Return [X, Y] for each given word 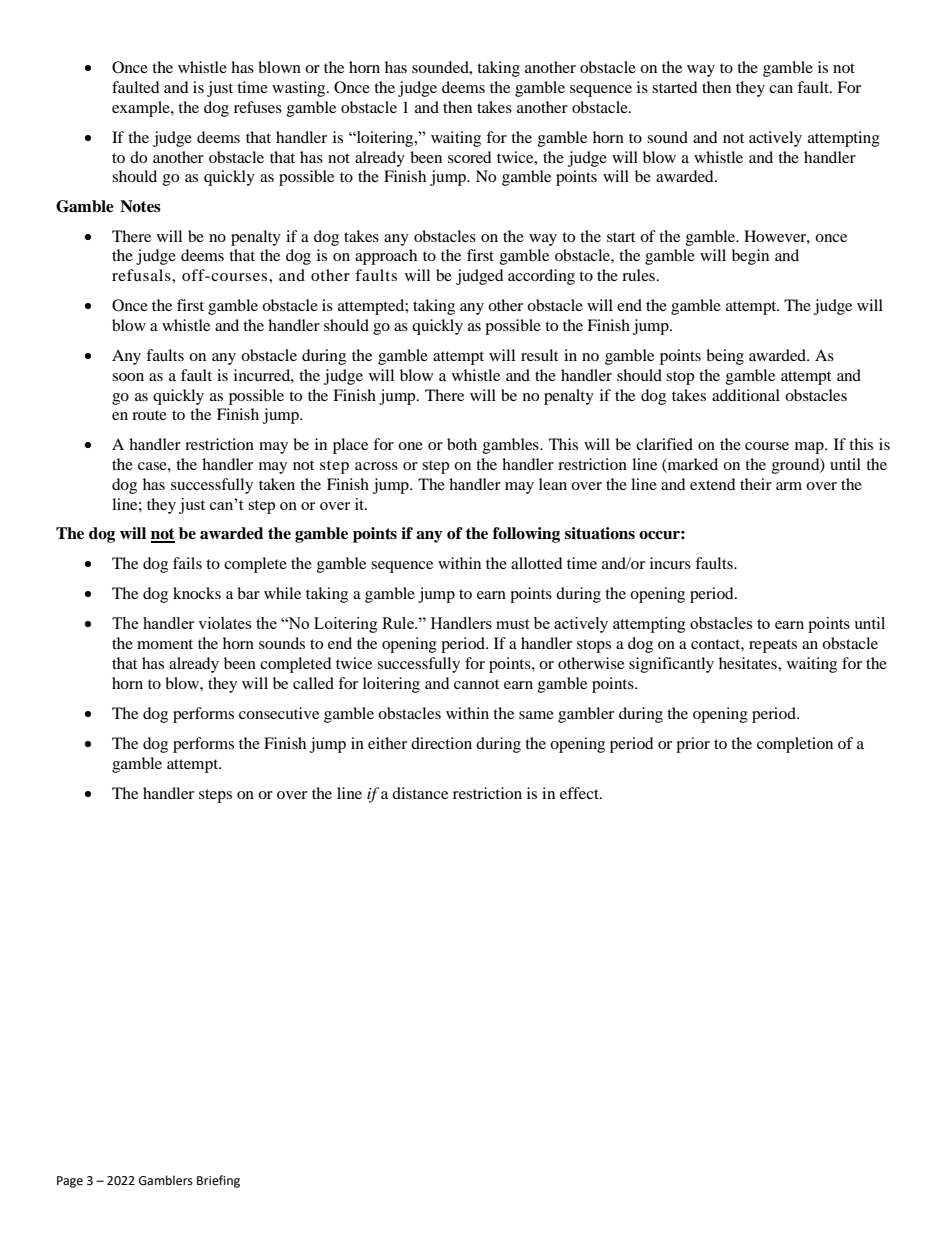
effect [580, 793]
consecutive [279, 713]
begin [750, 257]
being [725, 357]
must [512, 624]
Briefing [218, 1181]
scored [470, 157]
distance [420, 793]
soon [128, 377]
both [462, 444]
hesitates [749, 663]
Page [70, 1182]
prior [693, 745]
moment [165, 644]
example [142, 109]
